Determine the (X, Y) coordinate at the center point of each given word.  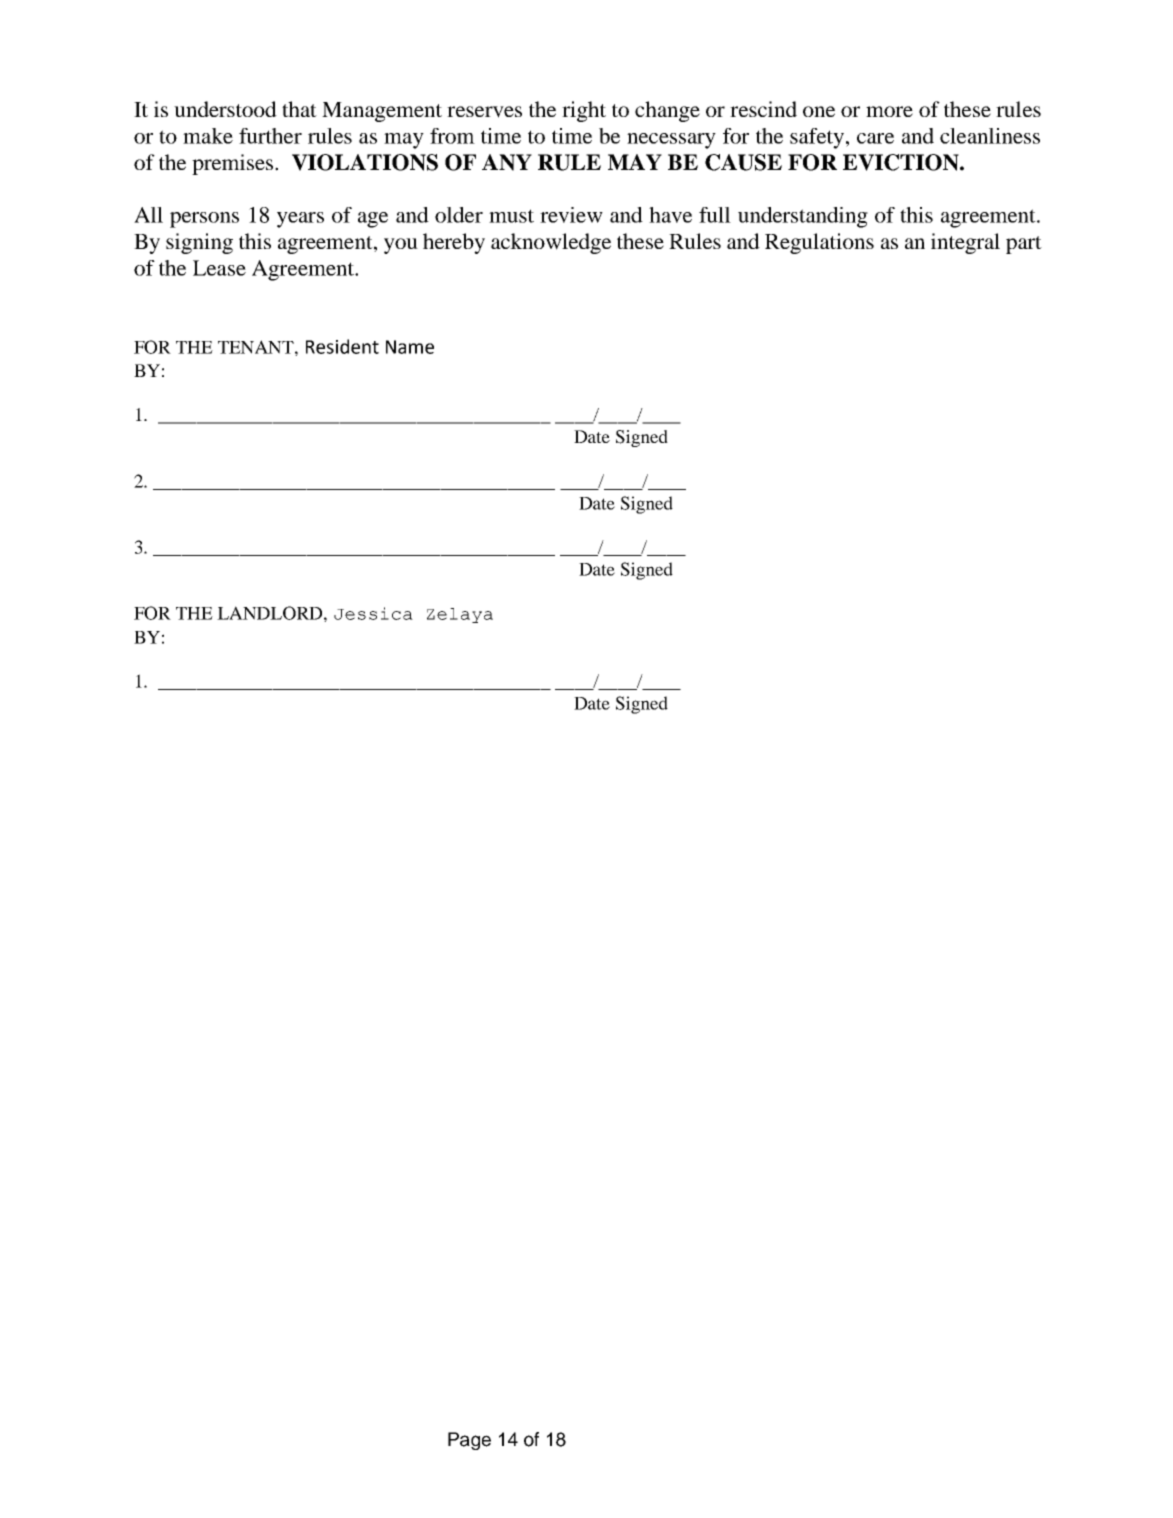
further (270, 136)
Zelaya (460, 615)
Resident (342, 346)
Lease (219, 268)
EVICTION (902, 162)
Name (410, 347)
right (584, 111)
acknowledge (551, 243)
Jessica (373, 613)
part (1024, 245)
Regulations (819, 243)
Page (469, 1441)
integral (965, 243)
